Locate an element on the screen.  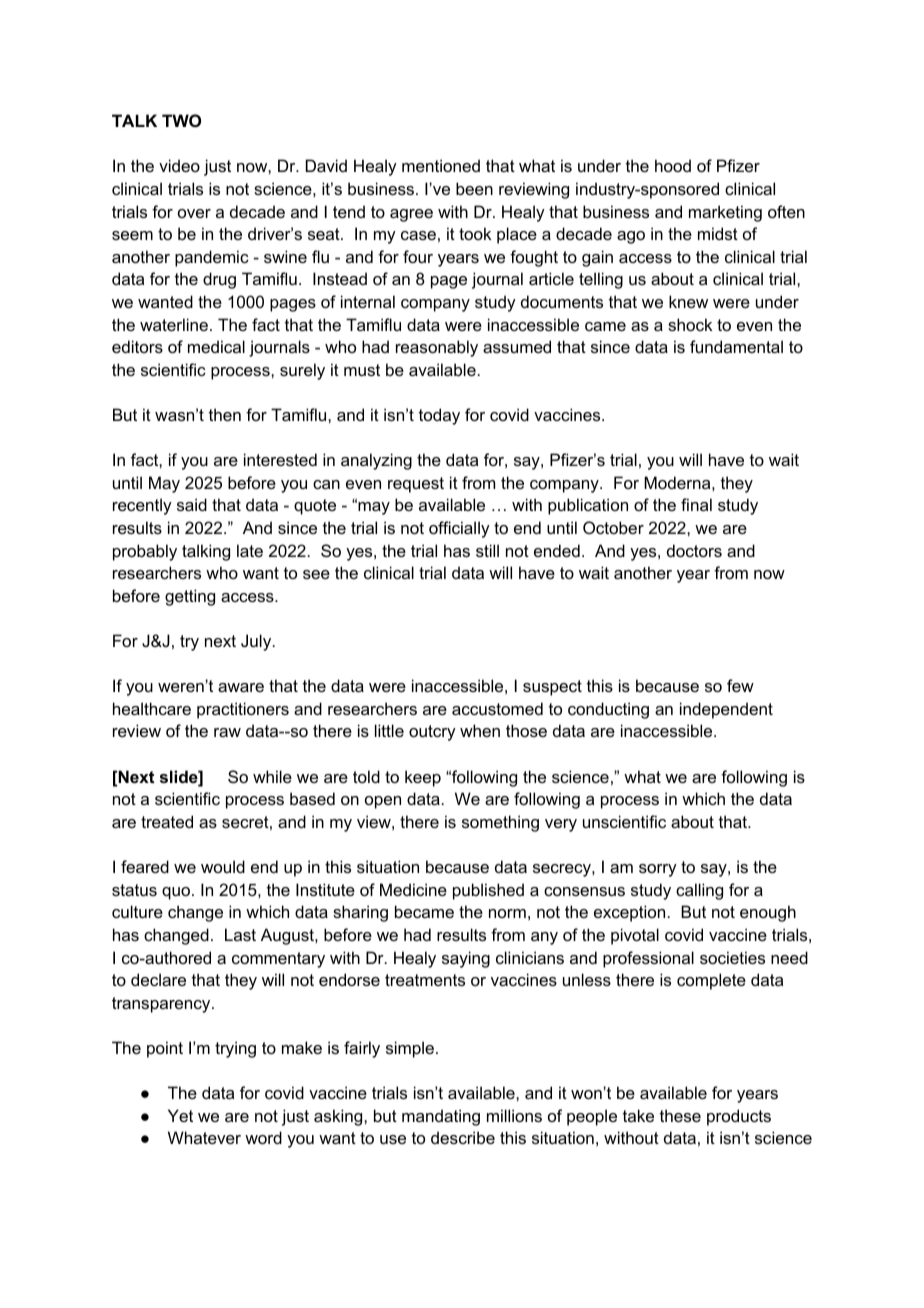
products is located at coordinates (739, 1117).
